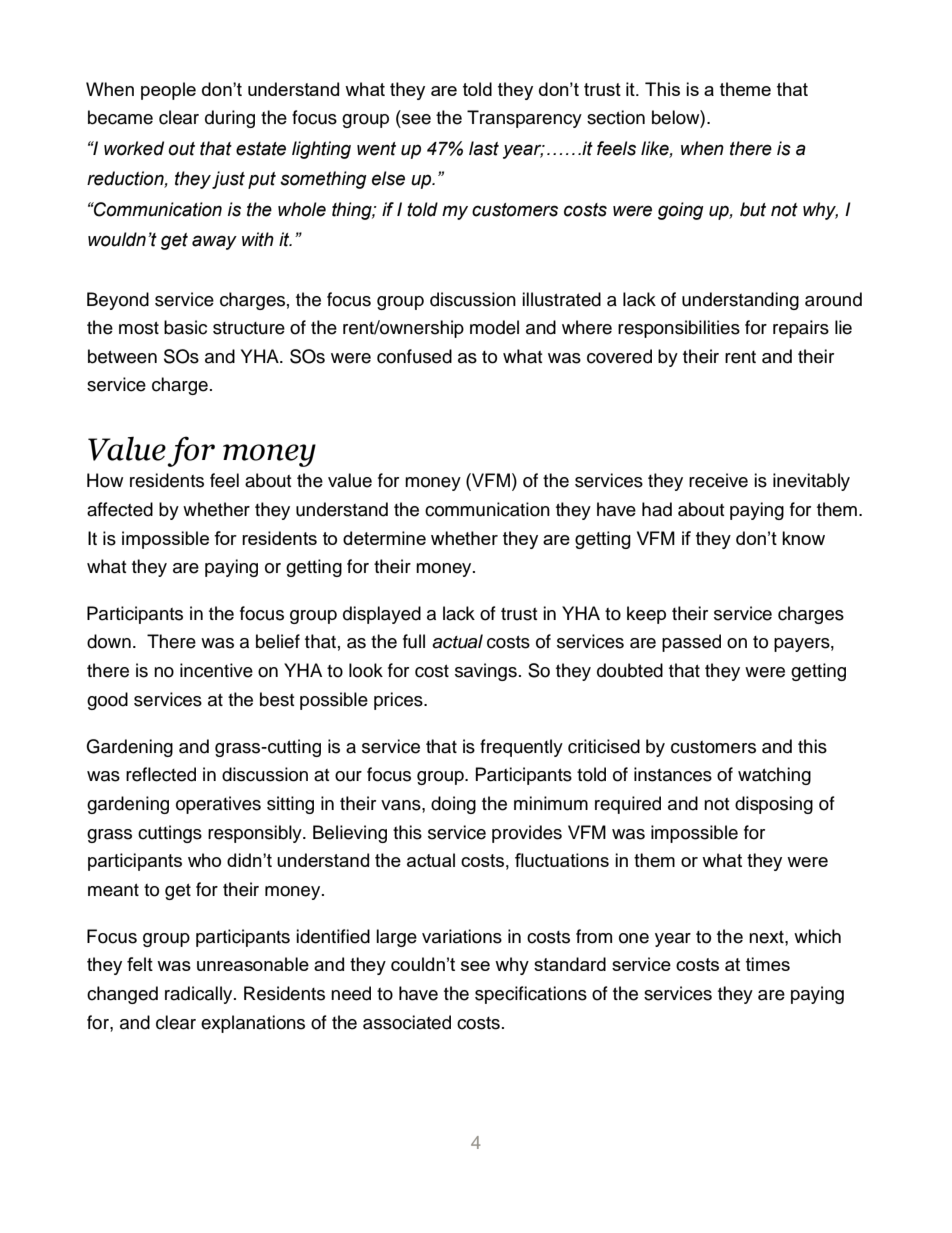 This screenshot has width=952, height=1233. I want to click on radically, so click(200, 995).
